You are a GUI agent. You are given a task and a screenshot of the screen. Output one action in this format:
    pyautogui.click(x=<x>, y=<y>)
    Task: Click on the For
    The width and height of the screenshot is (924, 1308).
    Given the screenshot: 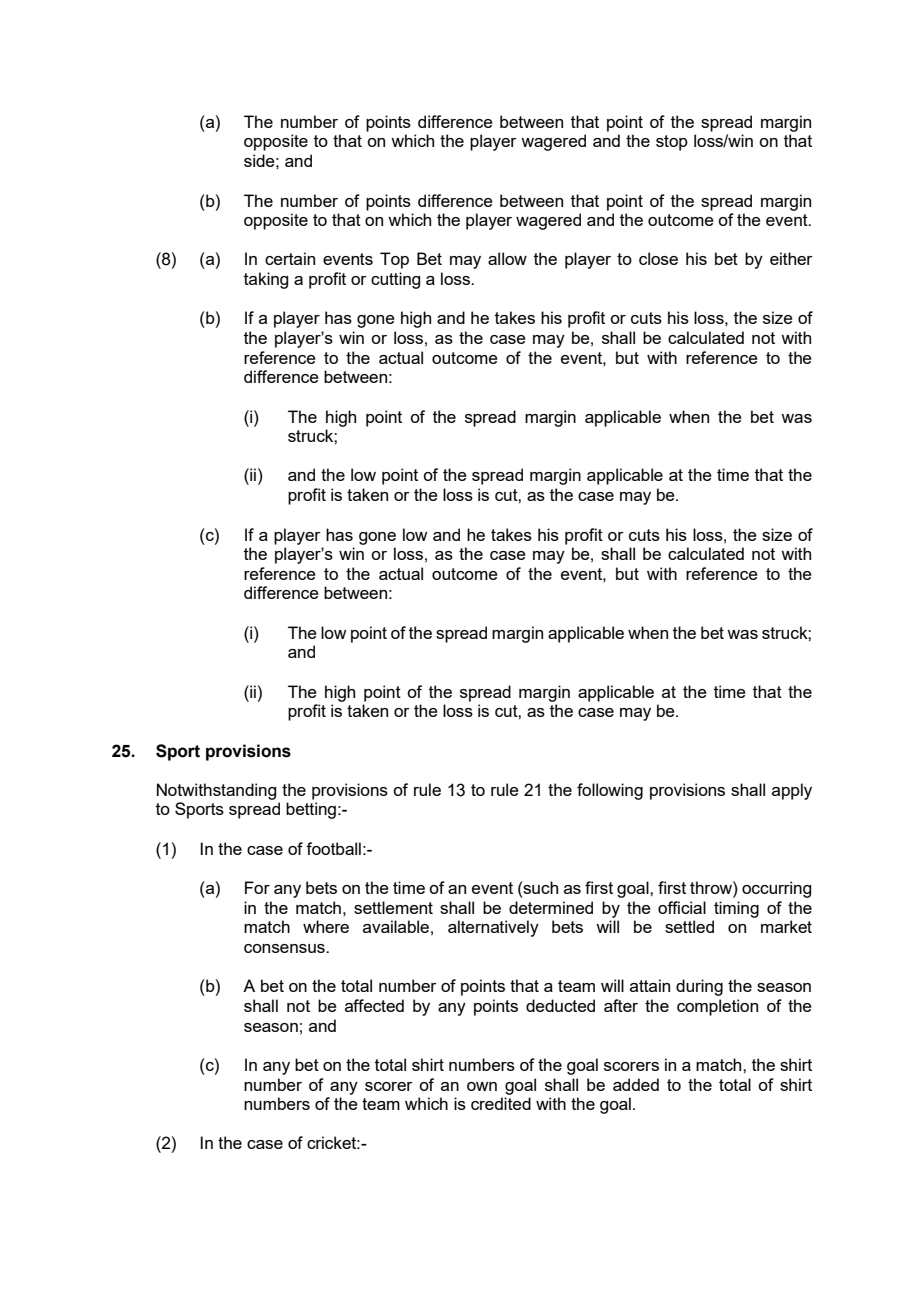 What is the action you would take?
    pyautogui.click(x=257, y=887)
